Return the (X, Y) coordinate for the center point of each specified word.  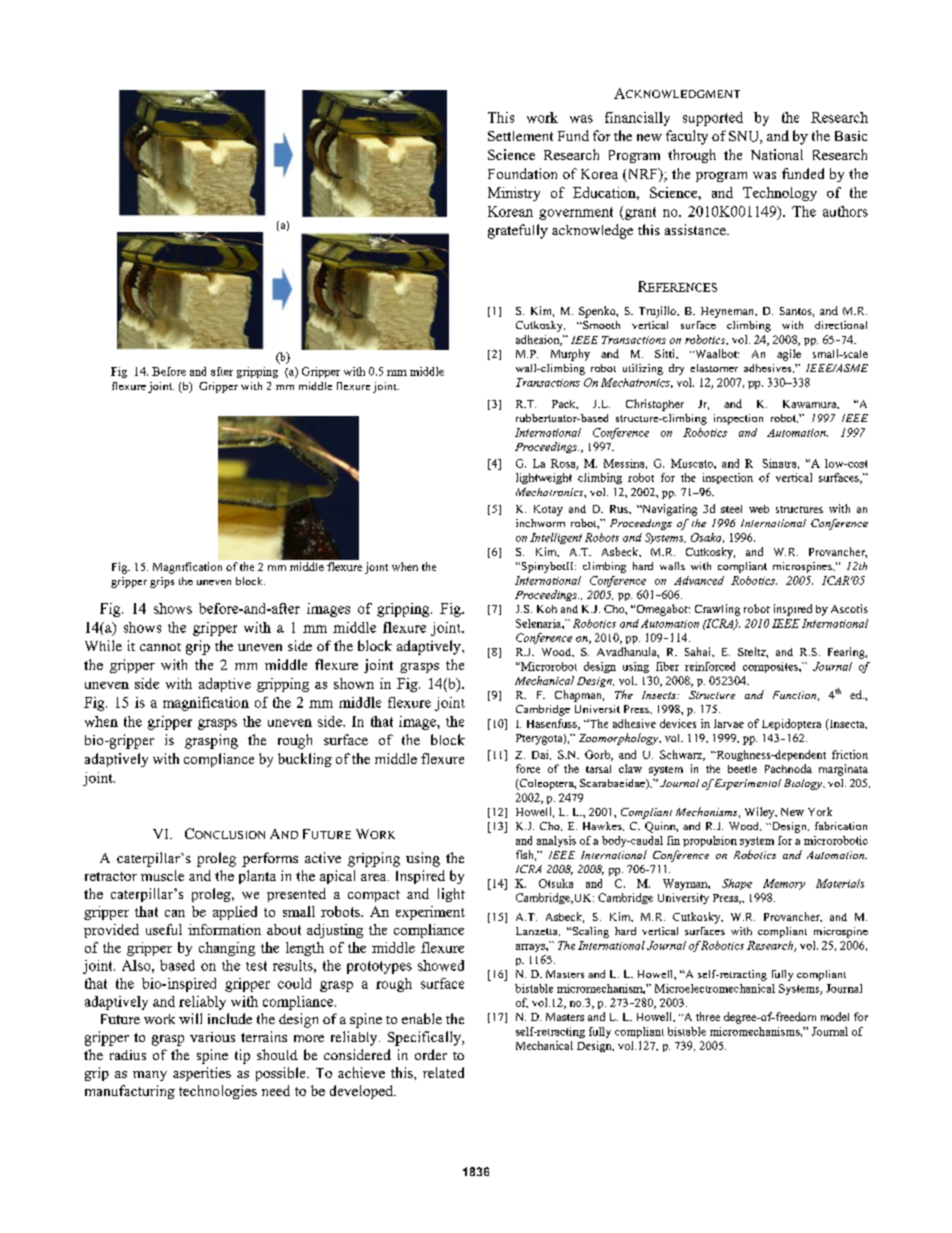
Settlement (520, 136)
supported (713, 119)
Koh (547, 609)
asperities (202, 1074)
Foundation (522, 173)
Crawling (717, 610)
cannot (160, 647)
